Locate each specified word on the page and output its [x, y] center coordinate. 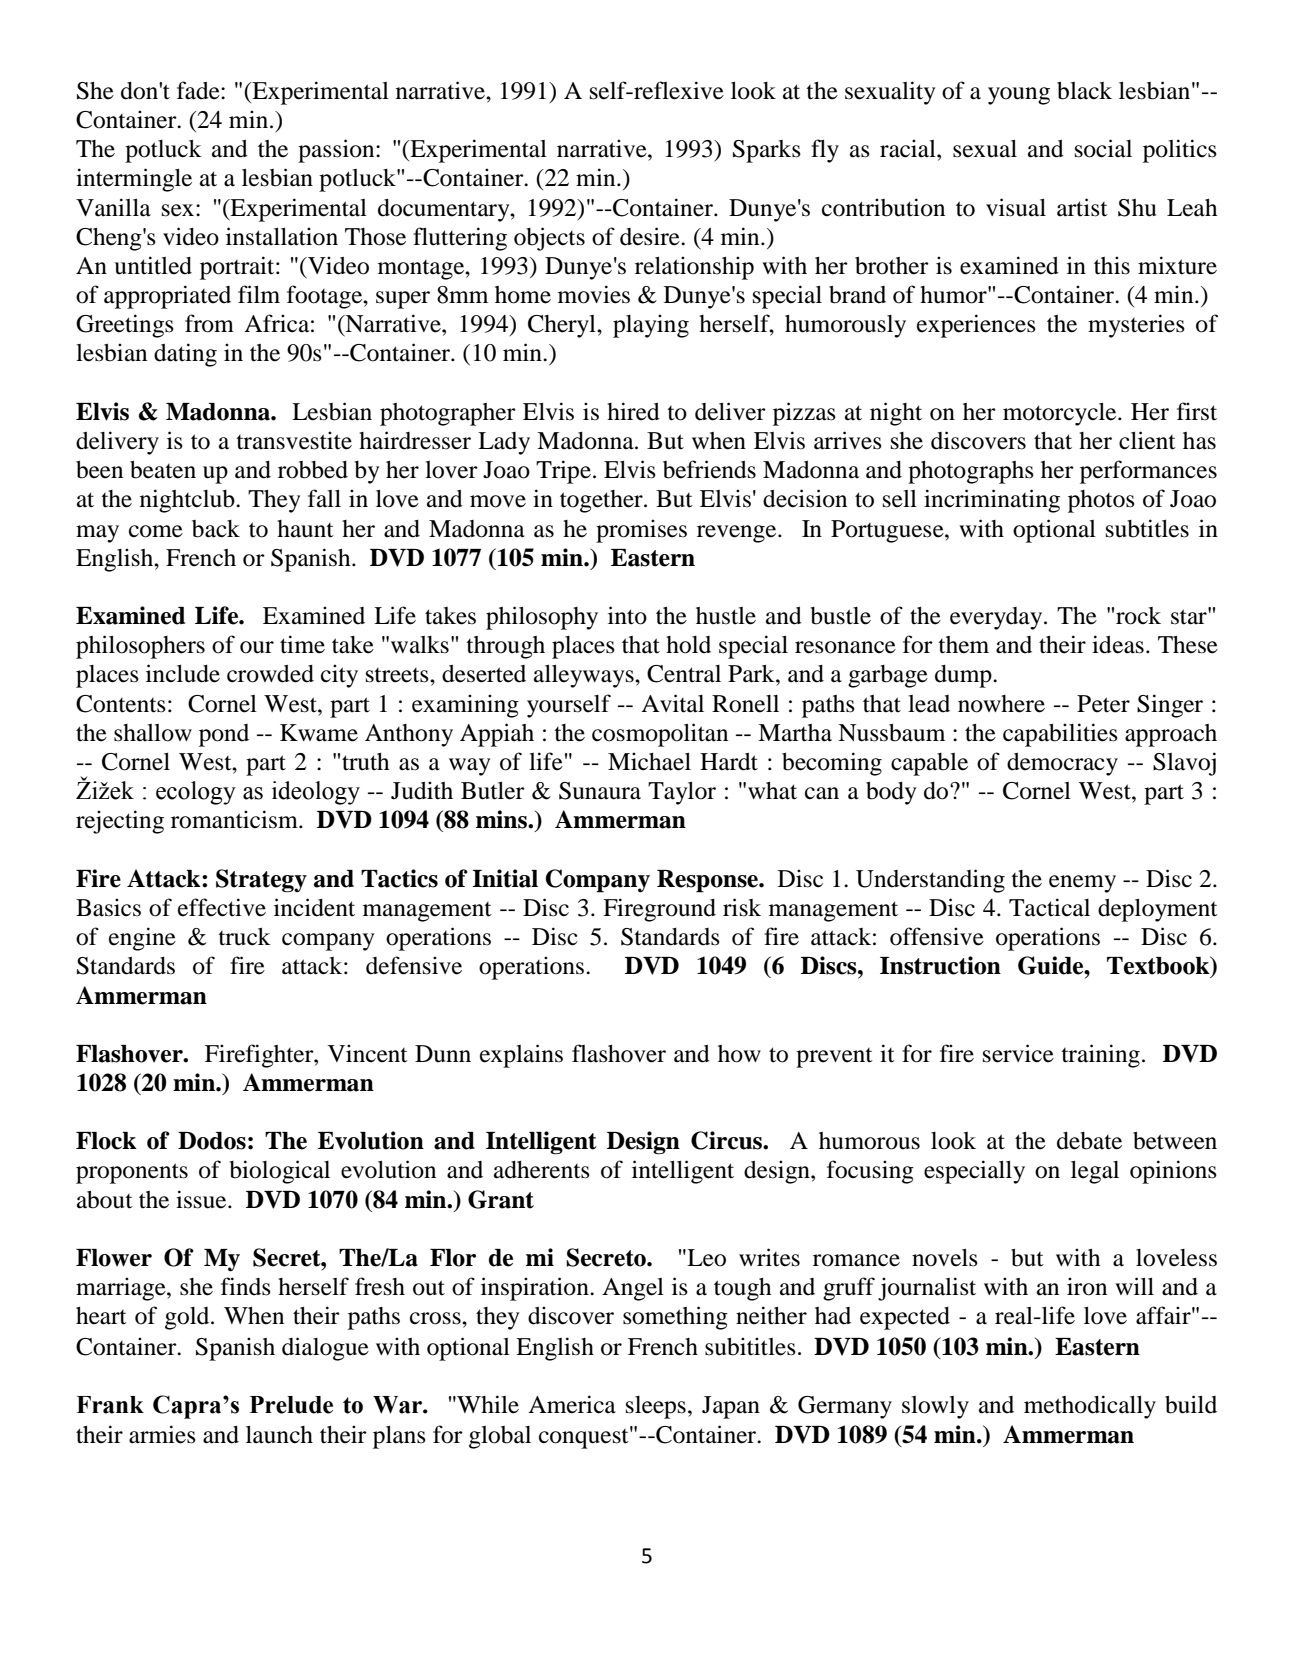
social [1103, 148]
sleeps [656, 1407]
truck [244, 937]
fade [199, 90]
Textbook [1159, 966]
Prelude [291, 1405]
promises [641, 531]
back [216, 529]
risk [742, 907]
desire [651, 236]
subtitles [1147, 528]
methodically [1090, 1407]
